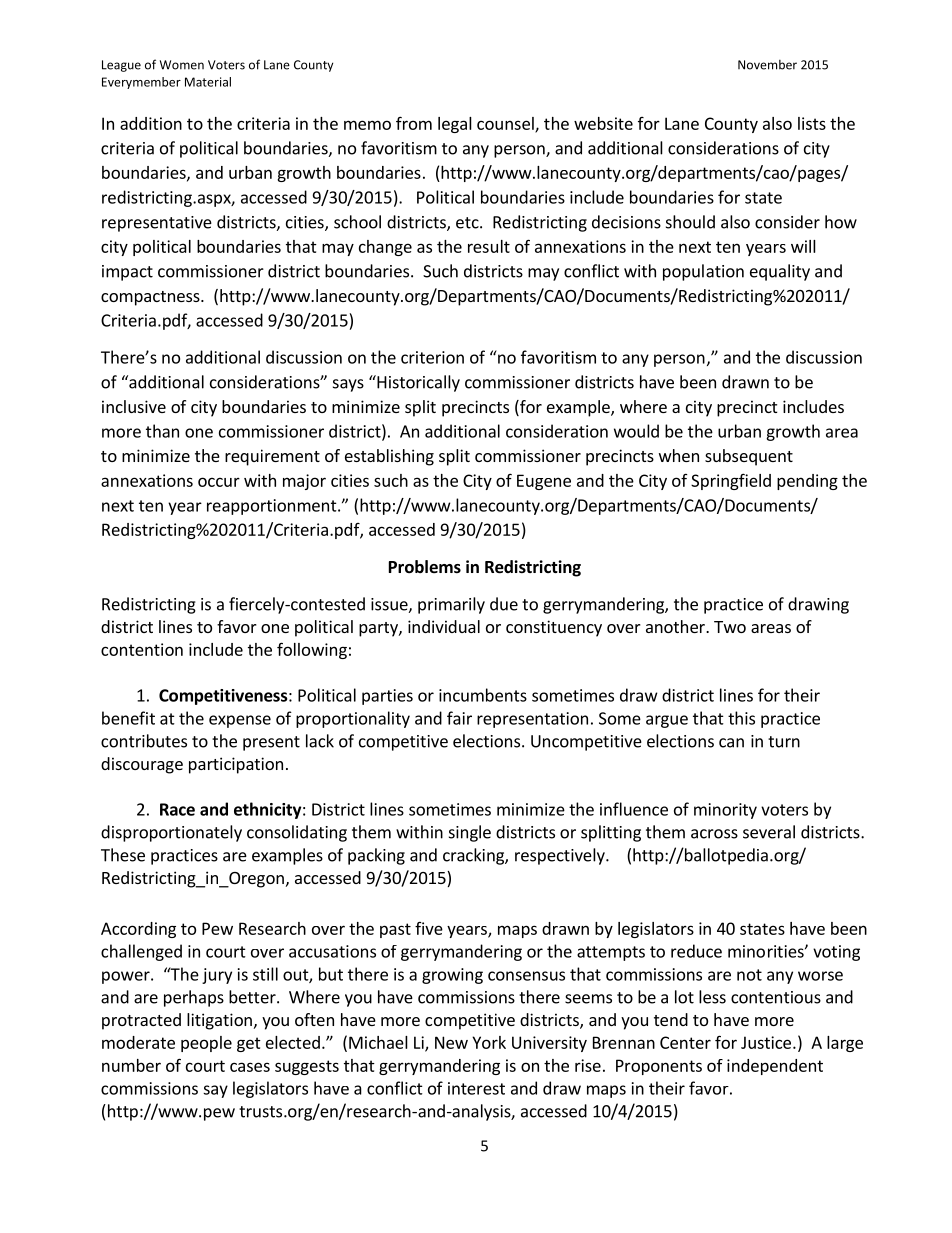  Describe the element at coordinates (767, 65) in the screenshot. I see `November` at that location.
